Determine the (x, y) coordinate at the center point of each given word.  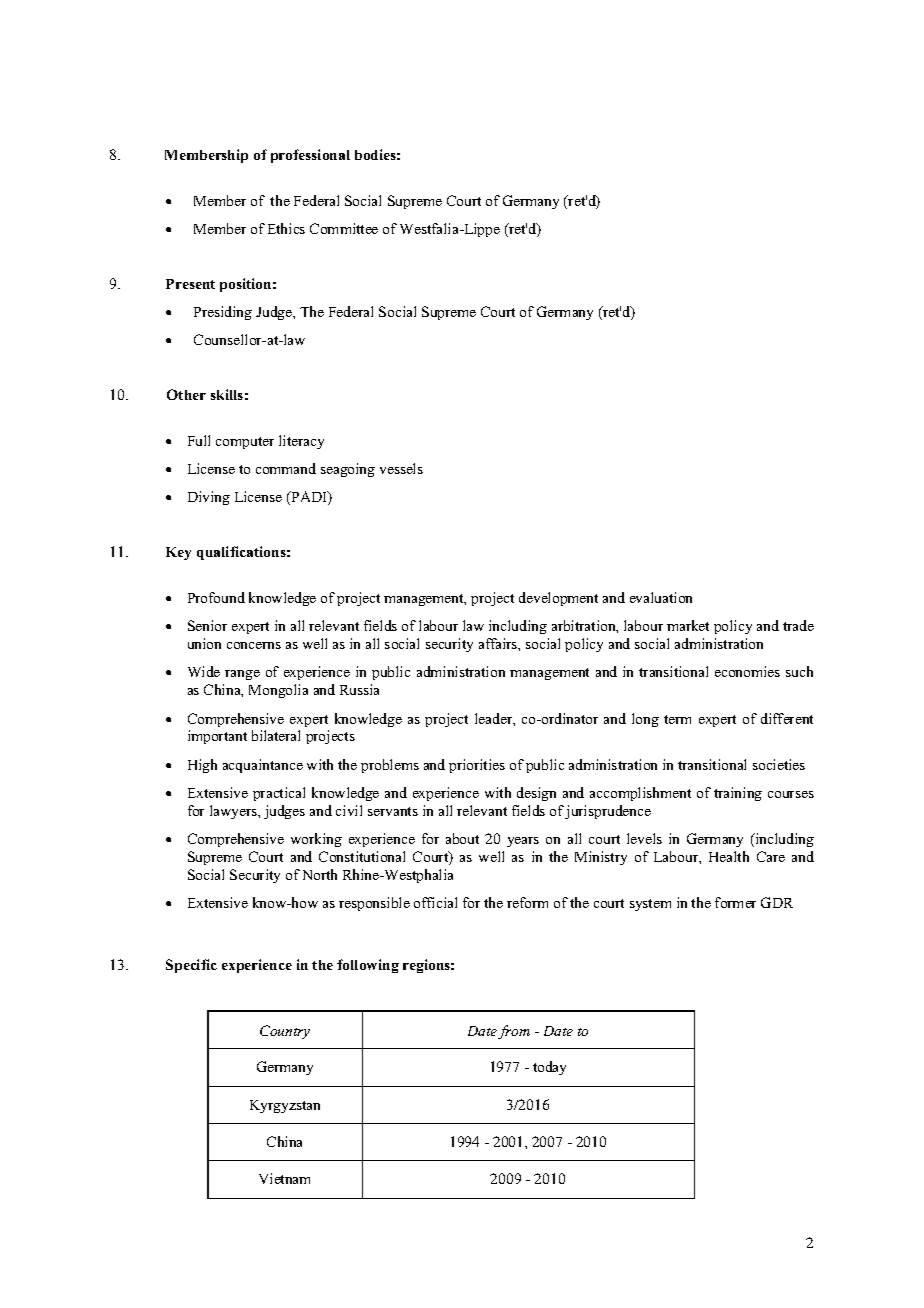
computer (245, 443)
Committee (344, 228)
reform (527, 902)
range (242, 675)
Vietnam (284, 1178)
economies (747, 671)
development (558, 599)
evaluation (661, 597)
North (320, 874)
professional (310, 156)
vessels (401, 468)
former (735, 902)
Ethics (286, 228)
